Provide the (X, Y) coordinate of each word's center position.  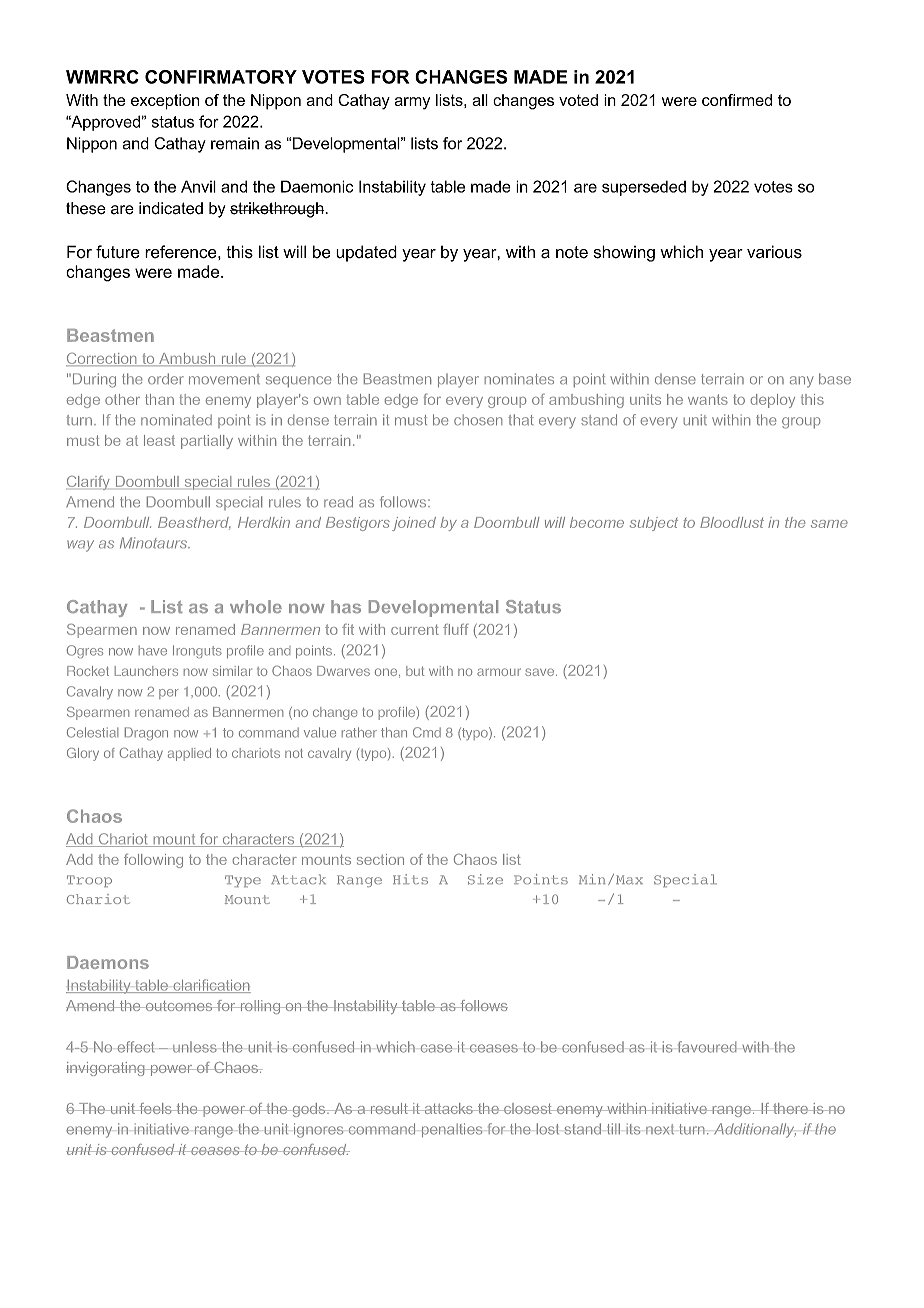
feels (155, 1108)
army (412, 103)
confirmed (737, 100)
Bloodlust (732, 522)
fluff (456, 629)
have (153, 650)
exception (165, 102)
